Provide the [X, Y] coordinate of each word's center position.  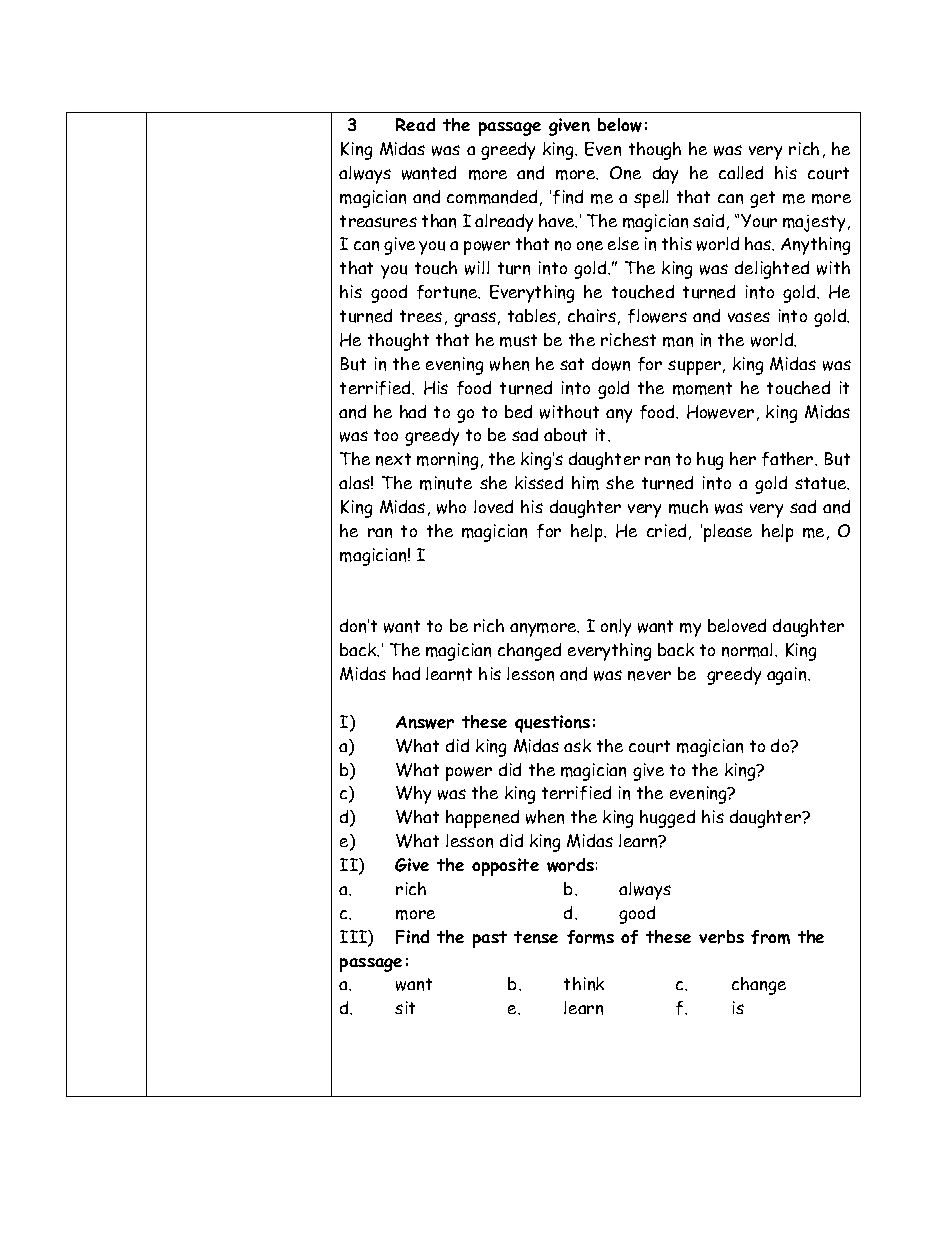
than [439, 221]
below [620, 125]
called [741, 172]
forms [590, 937]
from [770, 937]
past [490, 939]
